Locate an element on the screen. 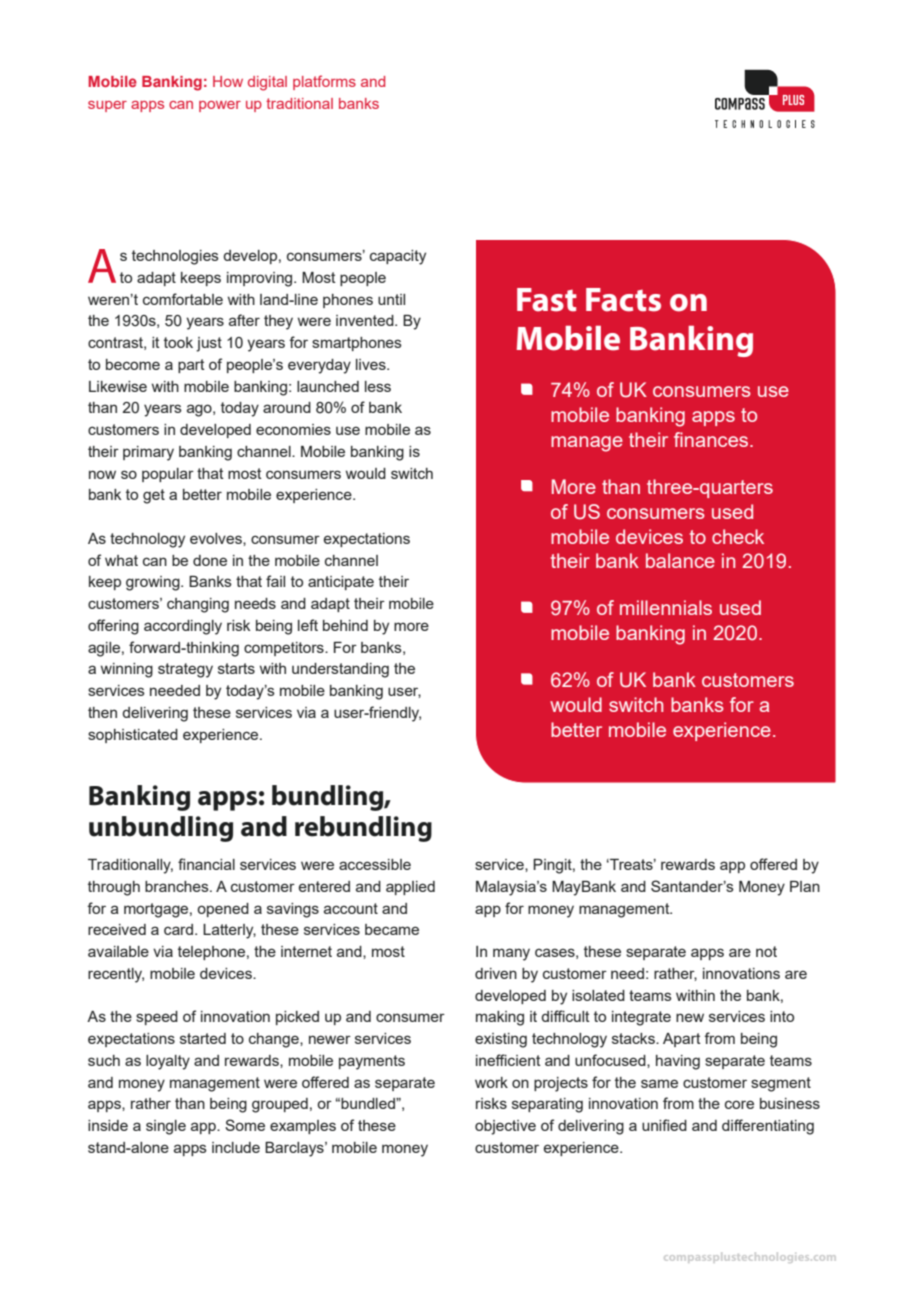 This screenshot has width=924, height=1308. primary is located at coordinates (148, 453).
